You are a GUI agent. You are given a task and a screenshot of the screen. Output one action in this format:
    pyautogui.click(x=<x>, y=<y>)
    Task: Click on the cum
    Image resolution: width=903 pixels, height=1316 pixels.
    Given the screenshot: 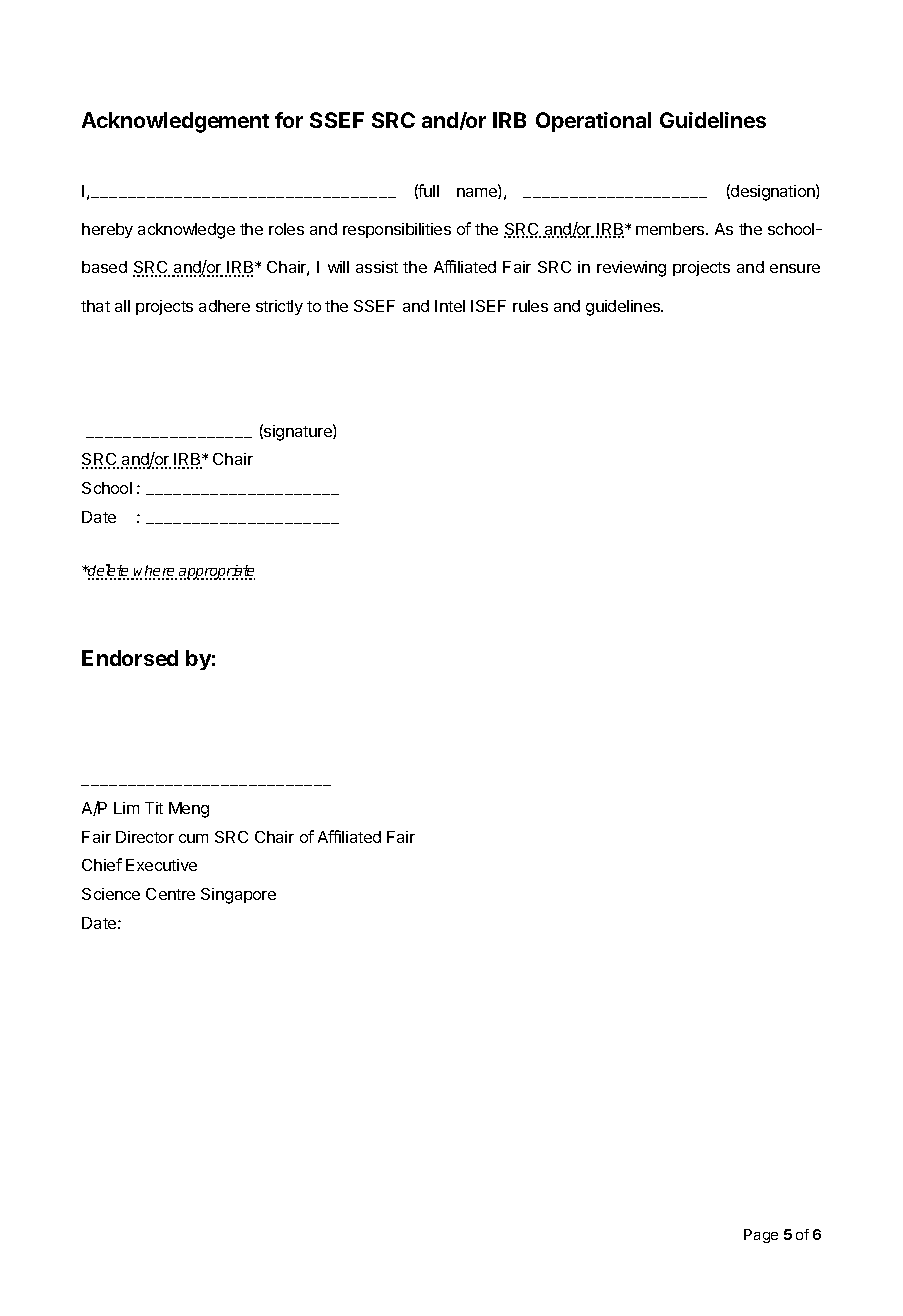 What is the action you would take?
    pyautogui.click(x=193, y=838)
